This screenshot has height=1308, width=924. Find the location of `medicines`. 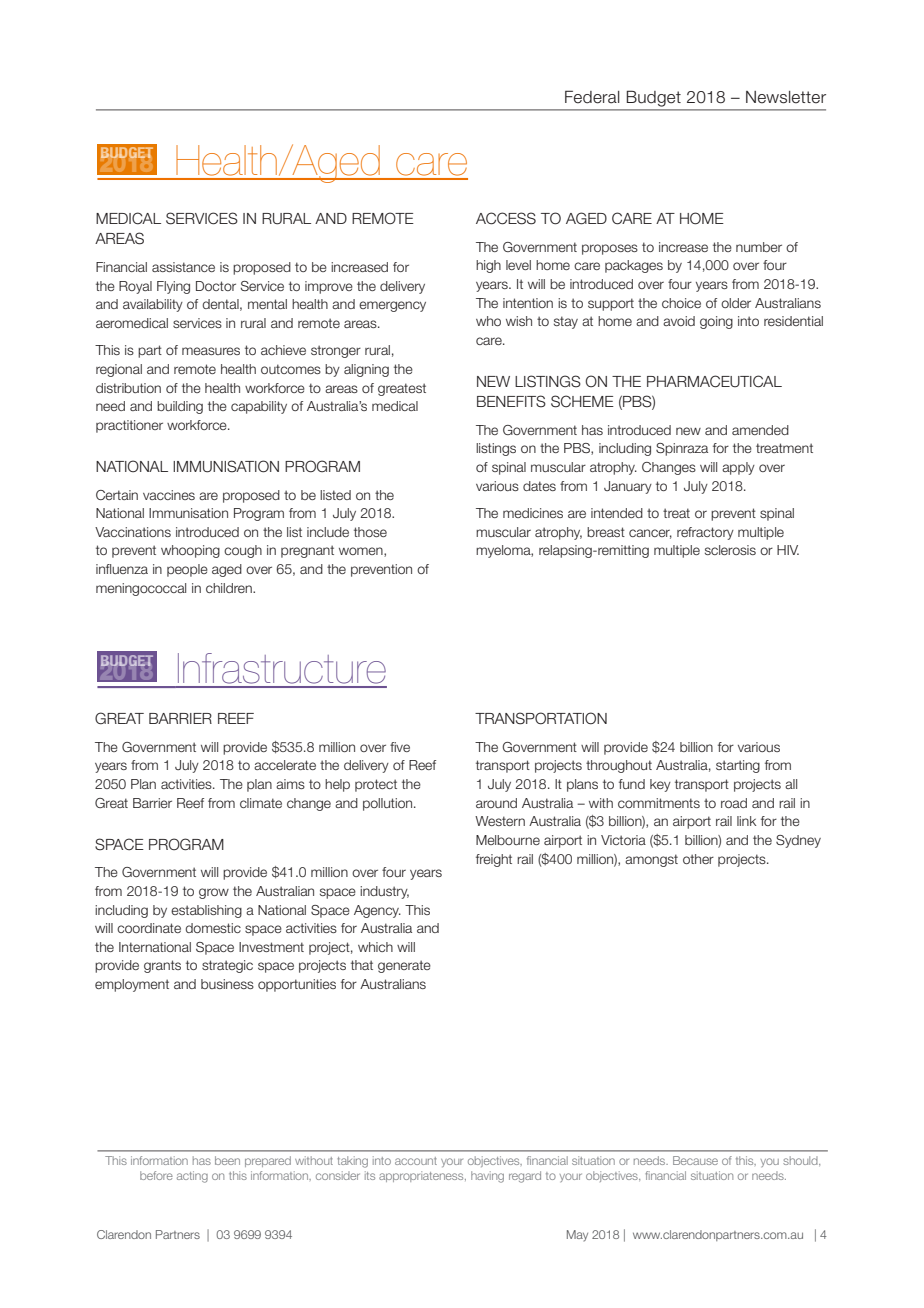

medicines is located at coordinates (533, 513).
